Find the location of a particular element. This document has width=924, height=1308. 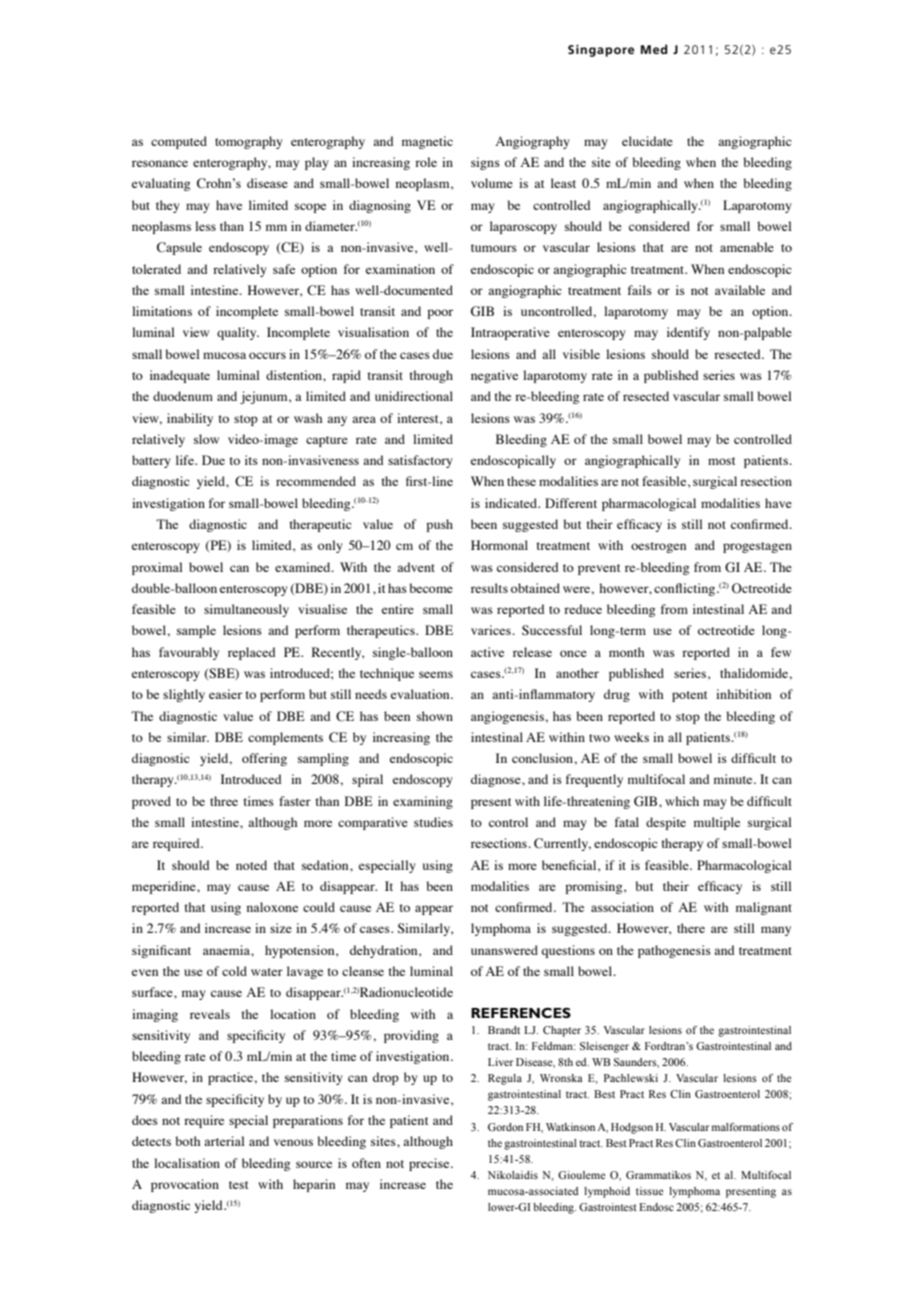

potent is located at coordinates (689, 696).
